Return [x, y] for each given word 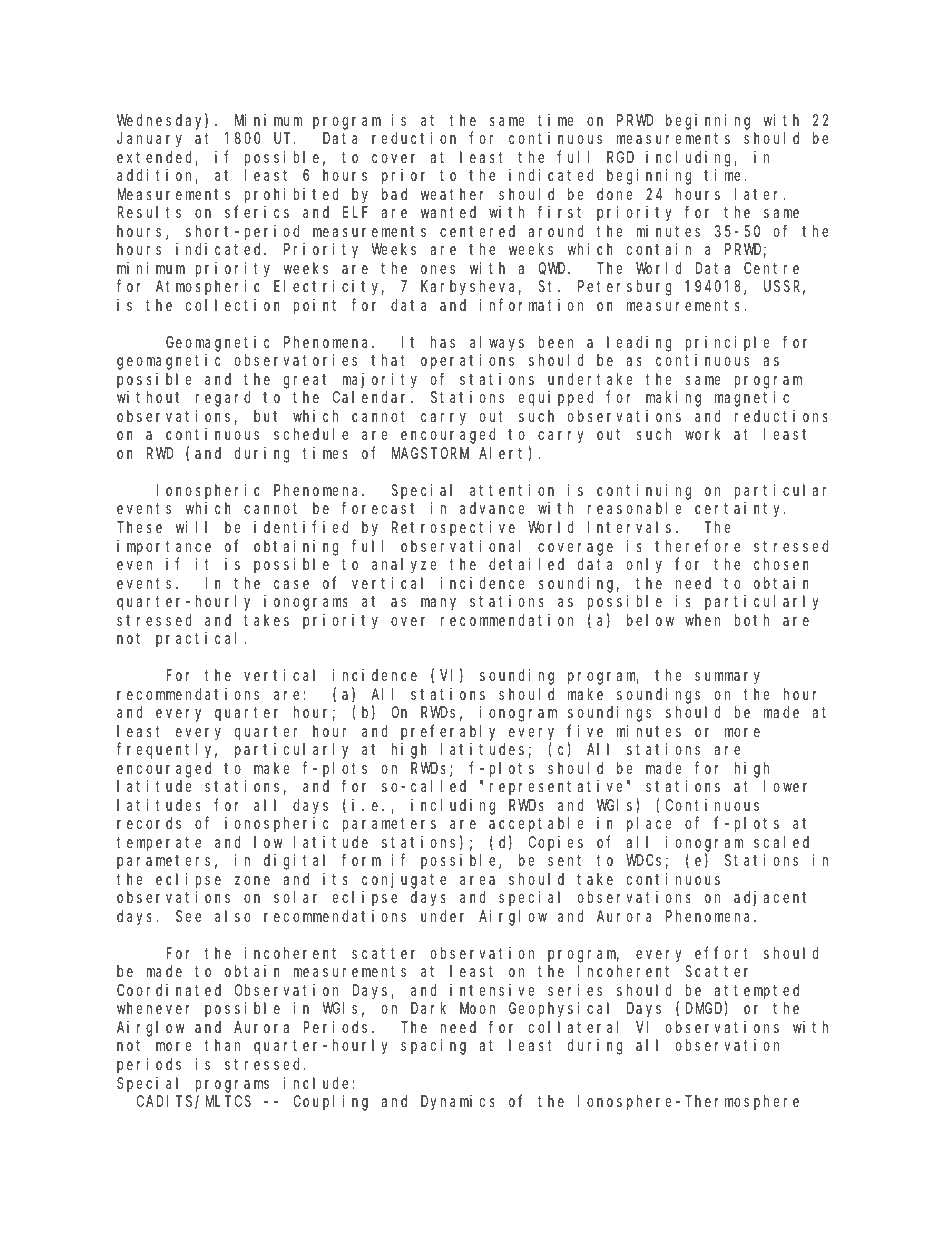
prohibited [292, 196]
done [615, 194]
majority [380, 381]
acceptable [536, 825]
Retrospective [453, 529]
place [649, 825]
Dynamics [458, 1103]
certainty [740, 510]
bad [394, 194]
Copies [556, 844]
